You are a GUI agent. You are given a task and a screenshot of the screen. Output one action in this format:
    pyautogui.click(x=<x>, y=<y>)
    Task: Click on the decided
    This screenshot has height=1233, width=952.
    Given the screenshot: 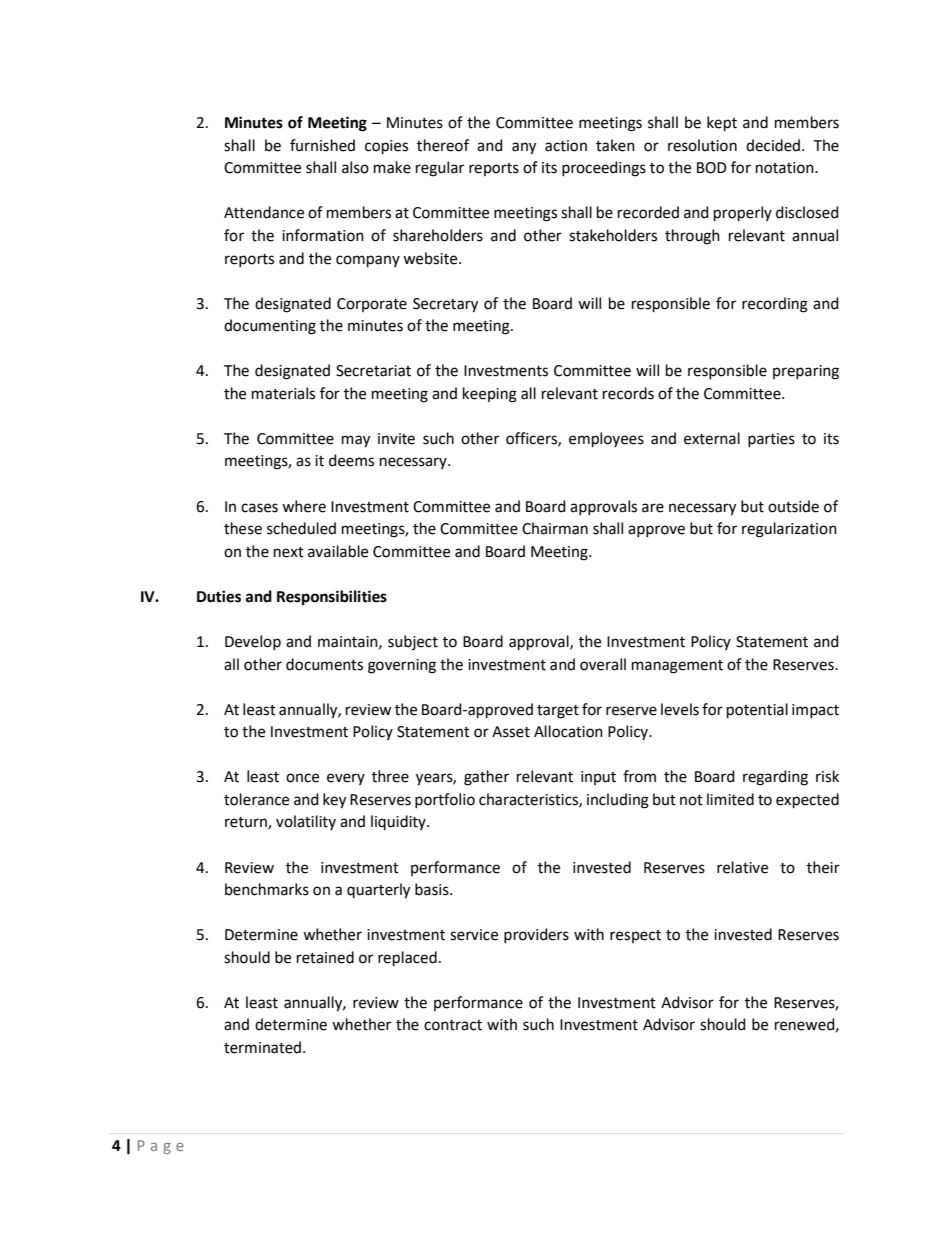 What is the action you would take?
    pyautogui.click(x=773, y=145)
